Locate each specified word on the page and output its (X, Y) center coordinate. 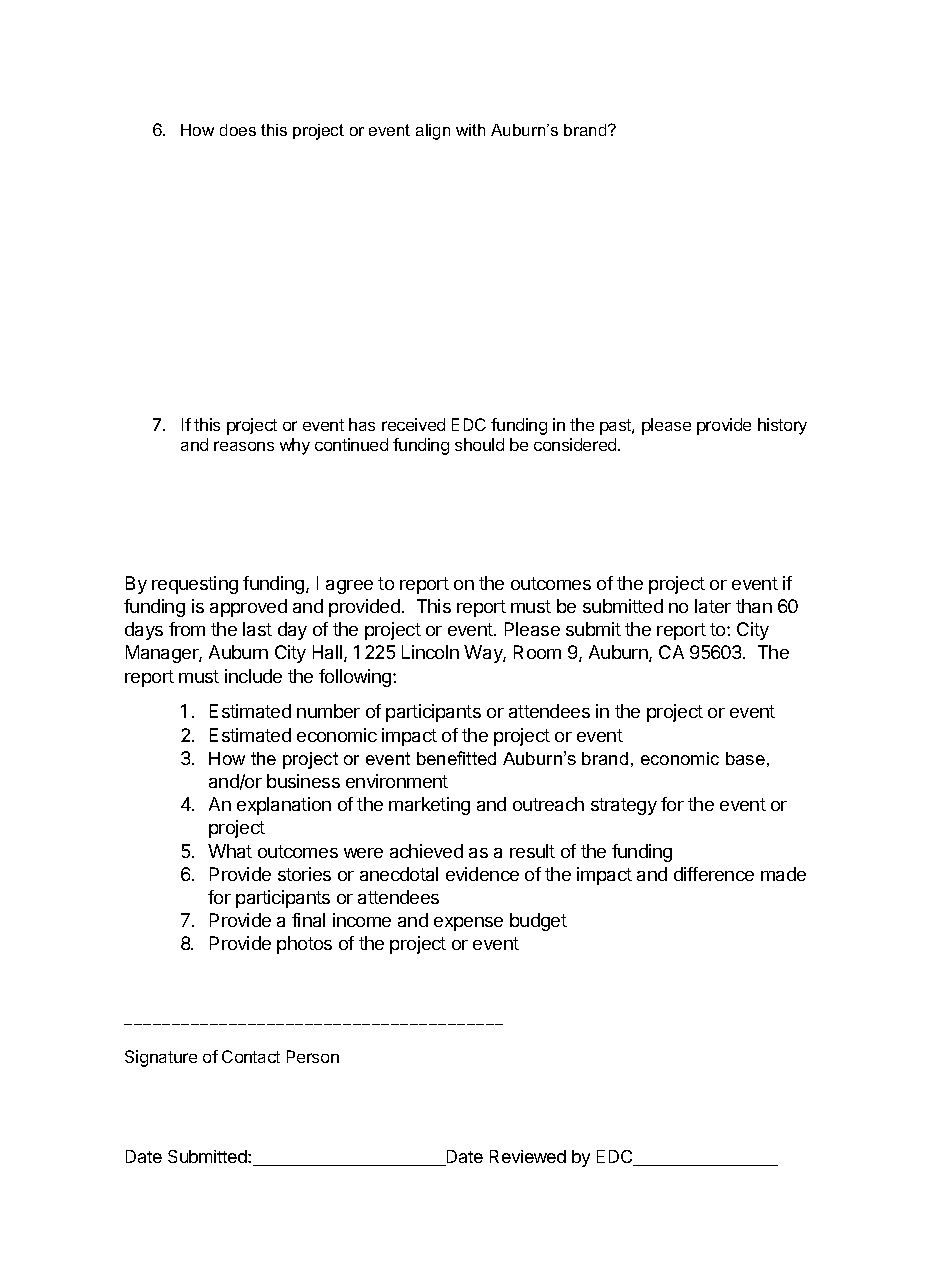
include (253, 676)
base (745, 758)
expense (468, 924)
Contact (251, 1056)
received (413, 424)
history (782, 426)
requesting (195, 585)
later (713, 606)
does (238, 130)
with (470, 130)
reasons (244, 446)
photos (304, 945)
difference (714, 874)
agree (349, 587)
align (433, 132)
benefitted (456, 758)
